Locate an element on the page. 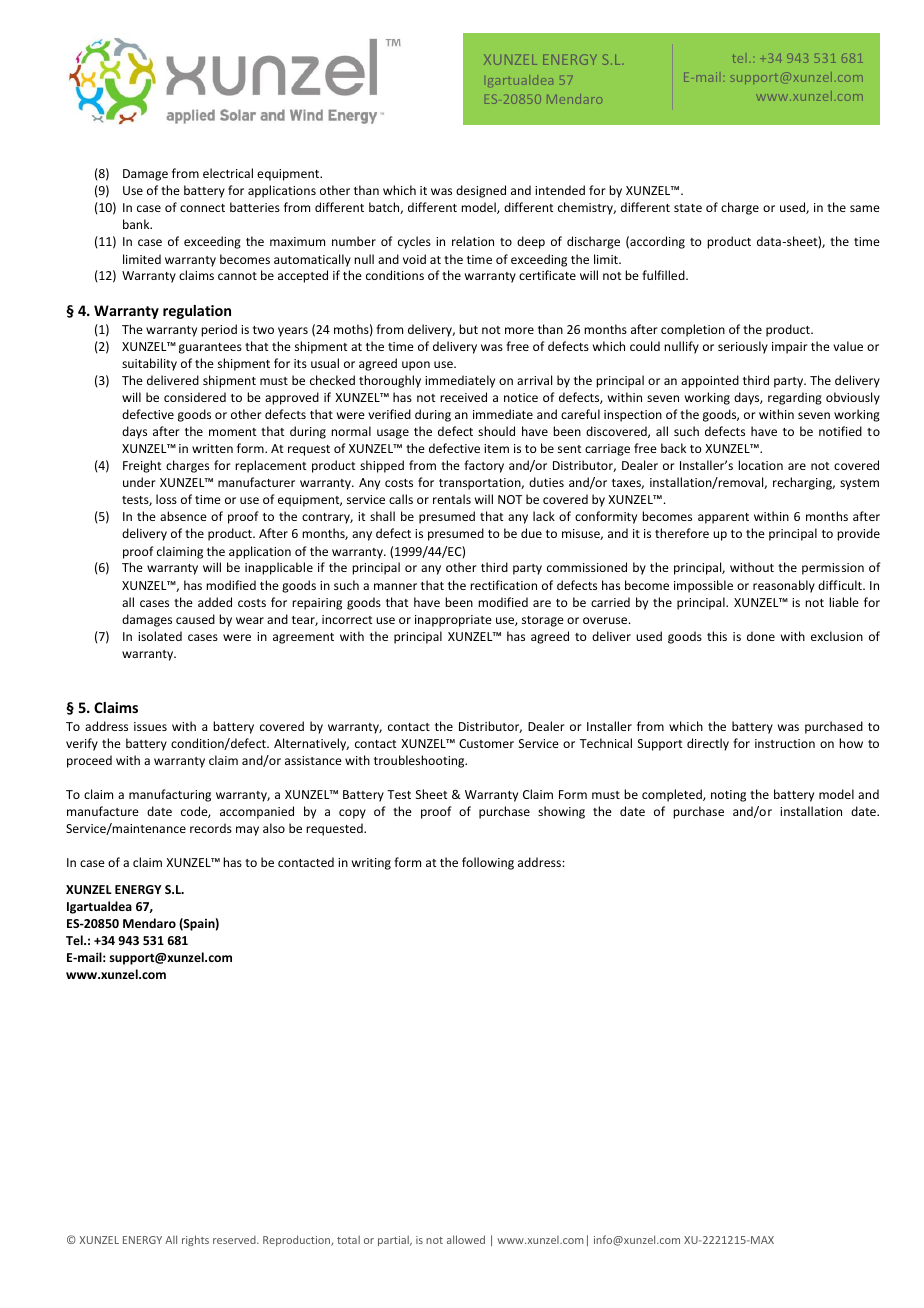 The height and width of the page is (1308, 924). connect is located at coordinates (202, 208).
